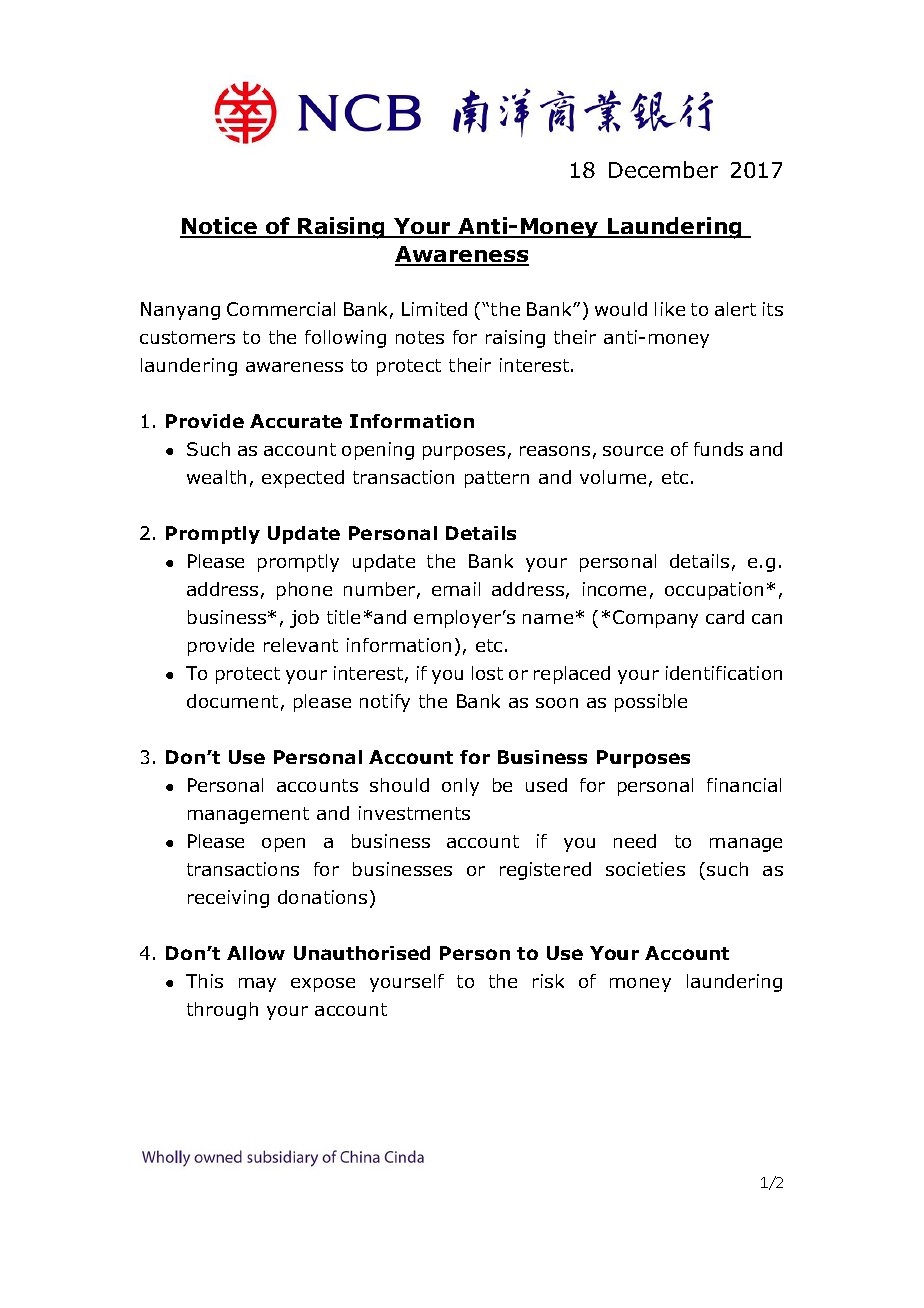  Describe the element at coordinates (548, 981) in the screenshot. I see `risk` at that location.
